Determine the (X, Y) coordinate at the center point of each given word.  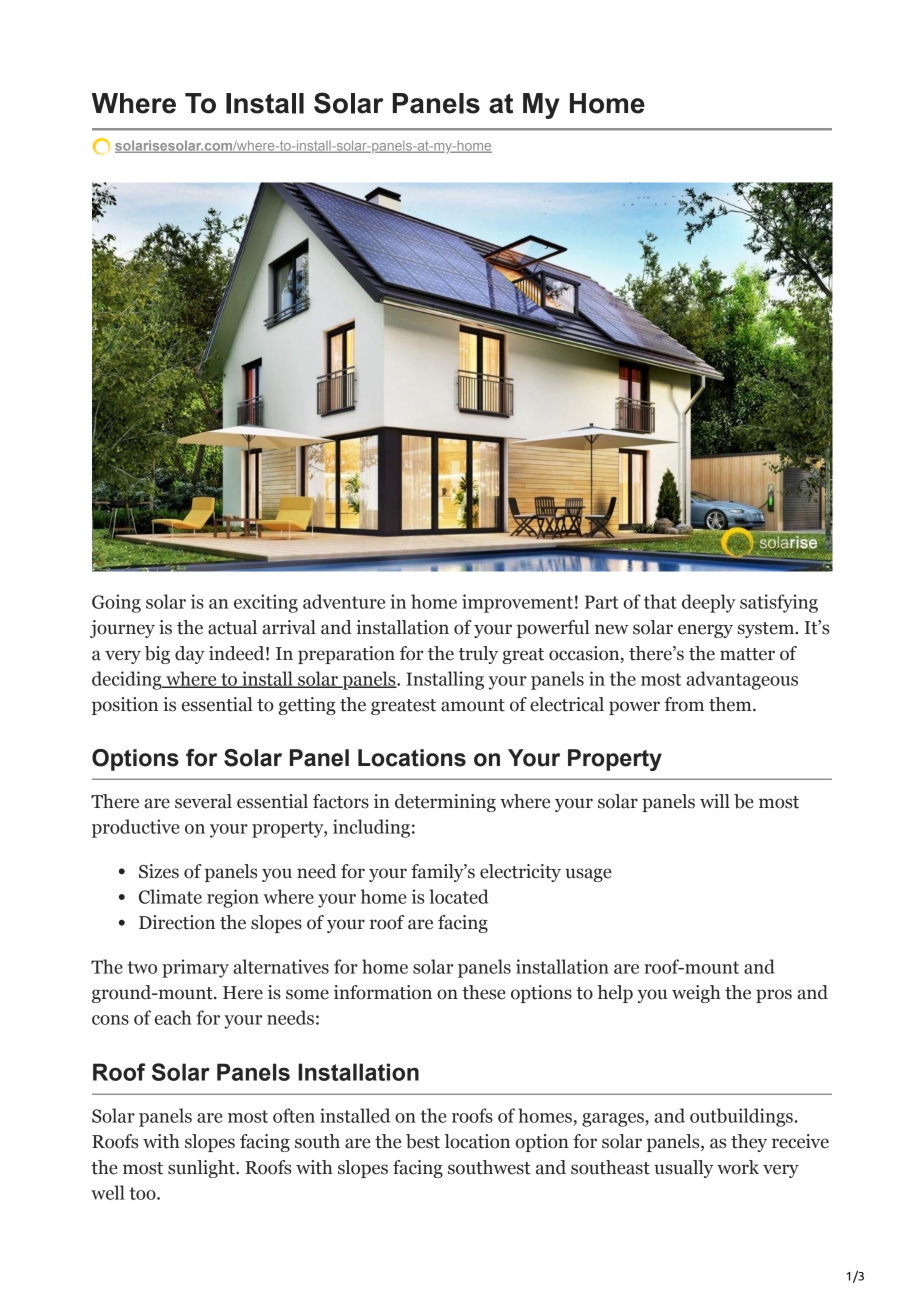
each (173, 1017)
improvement (517, 603)
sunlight (202, 1169)
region (233, 898)
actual (232, 627)
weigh (696, 994)
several (203, 801)
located (458, 896)
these (484, 992)
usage (588, 875)
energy (705, 631)
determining (445, 803)
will (715, 801)
